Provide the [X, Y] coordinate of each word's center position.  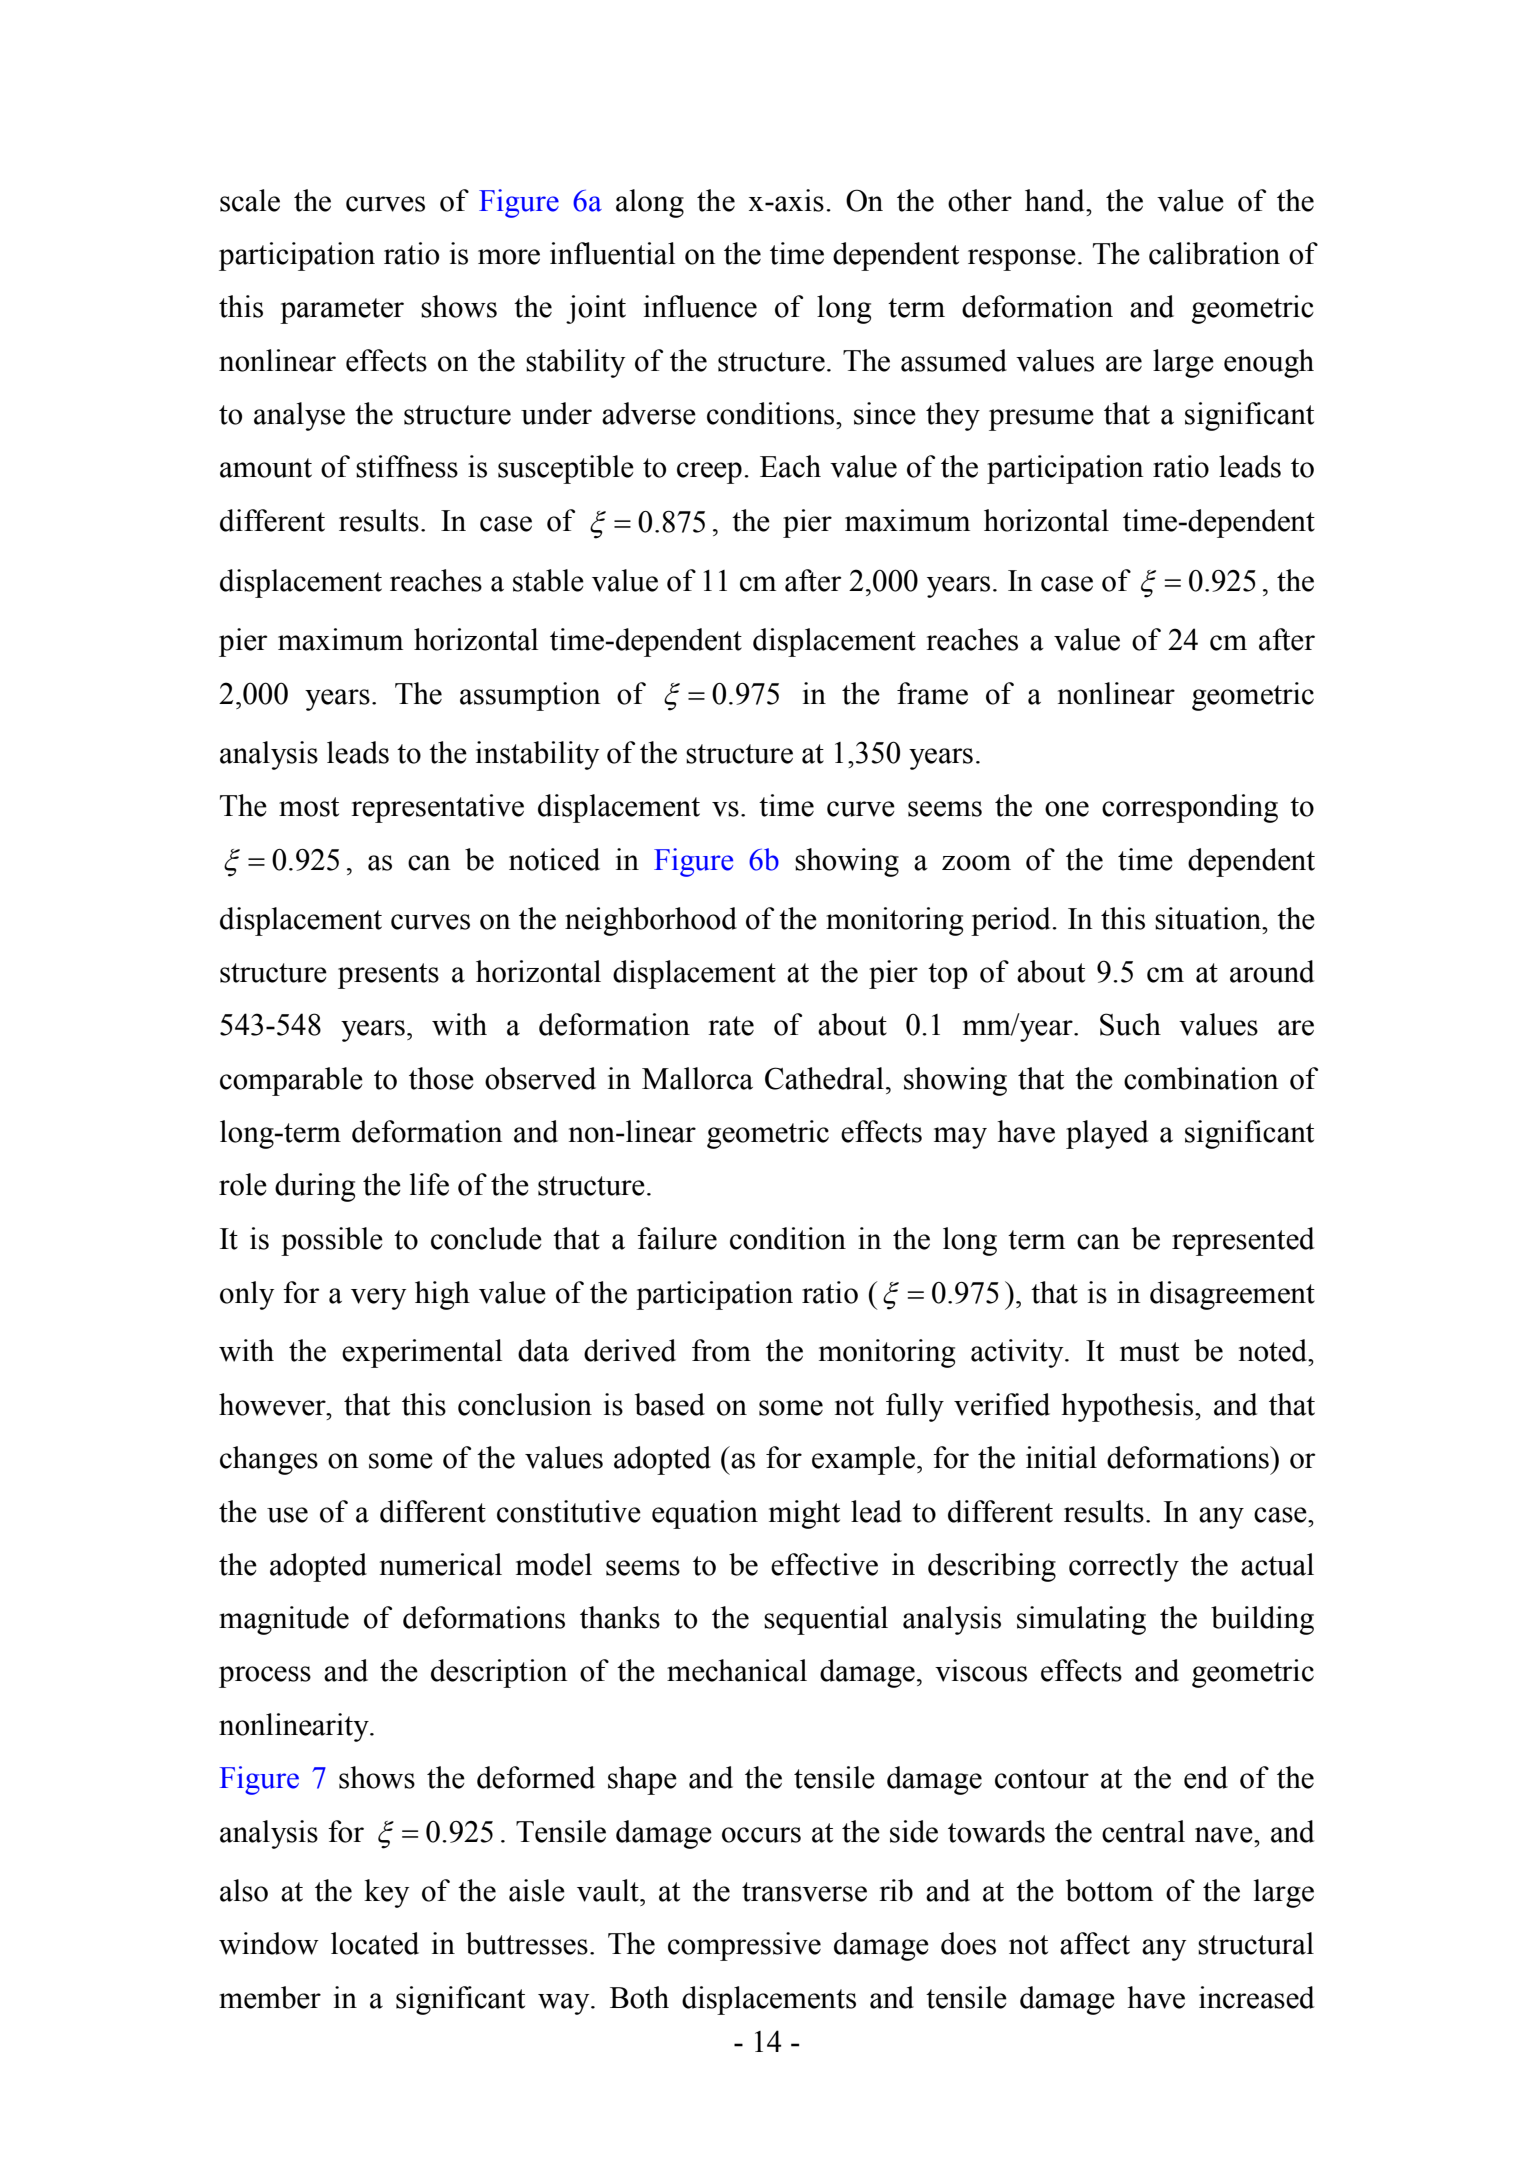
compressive [744, 1946]
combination [1201, 1078]
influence [700, 306]
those [441, 1078]
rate [731, 1026]
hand [1056, 200]
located [375, 1943]
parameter [342, 311]
